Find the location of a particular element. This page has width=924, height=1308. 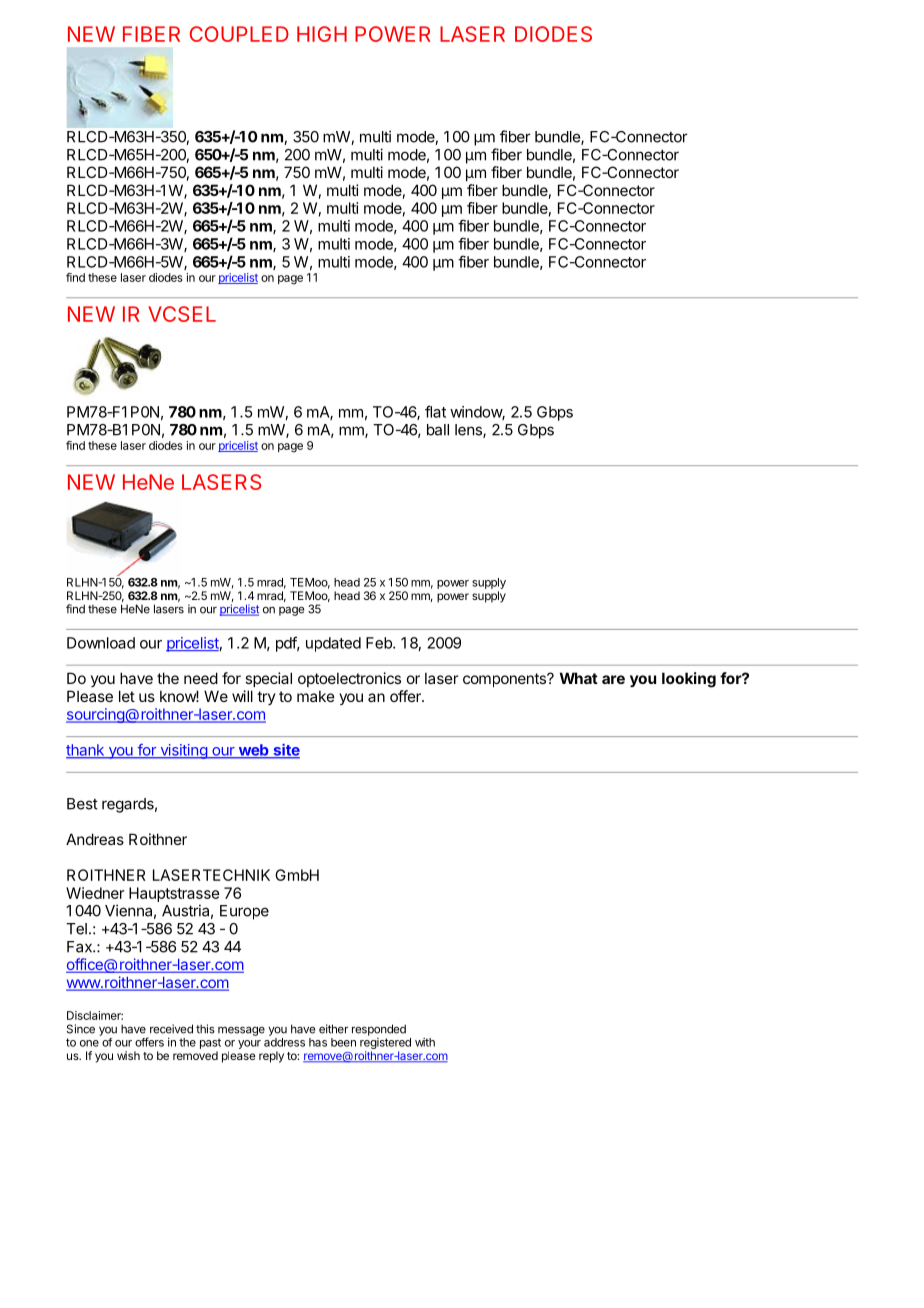

COUPLED is located at coordinates (239, 34).
